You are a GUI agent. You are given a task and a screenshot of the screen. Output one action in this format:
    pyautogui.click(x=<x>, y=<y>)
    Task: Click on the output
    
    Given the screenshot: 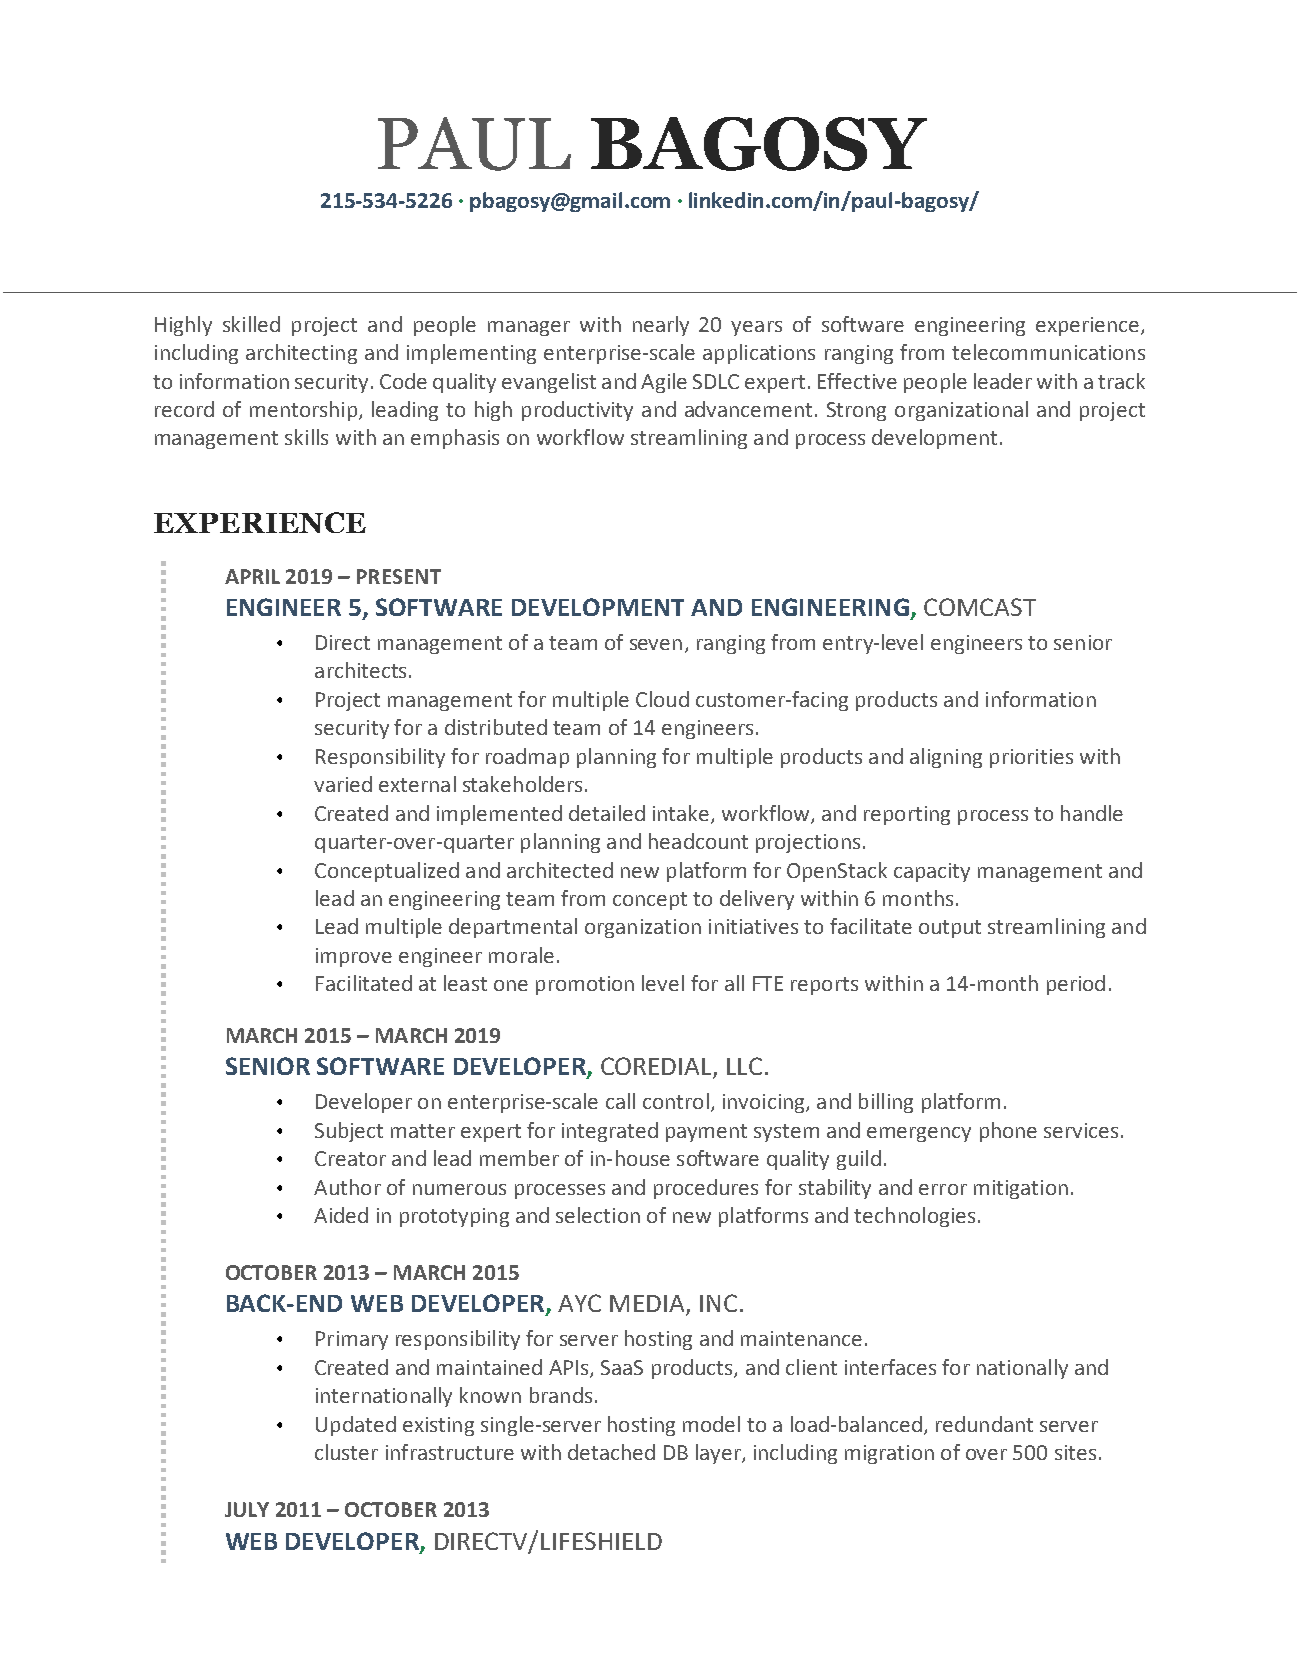 What is the action you would take?
    pyautogui.click(x=950, y=929)
